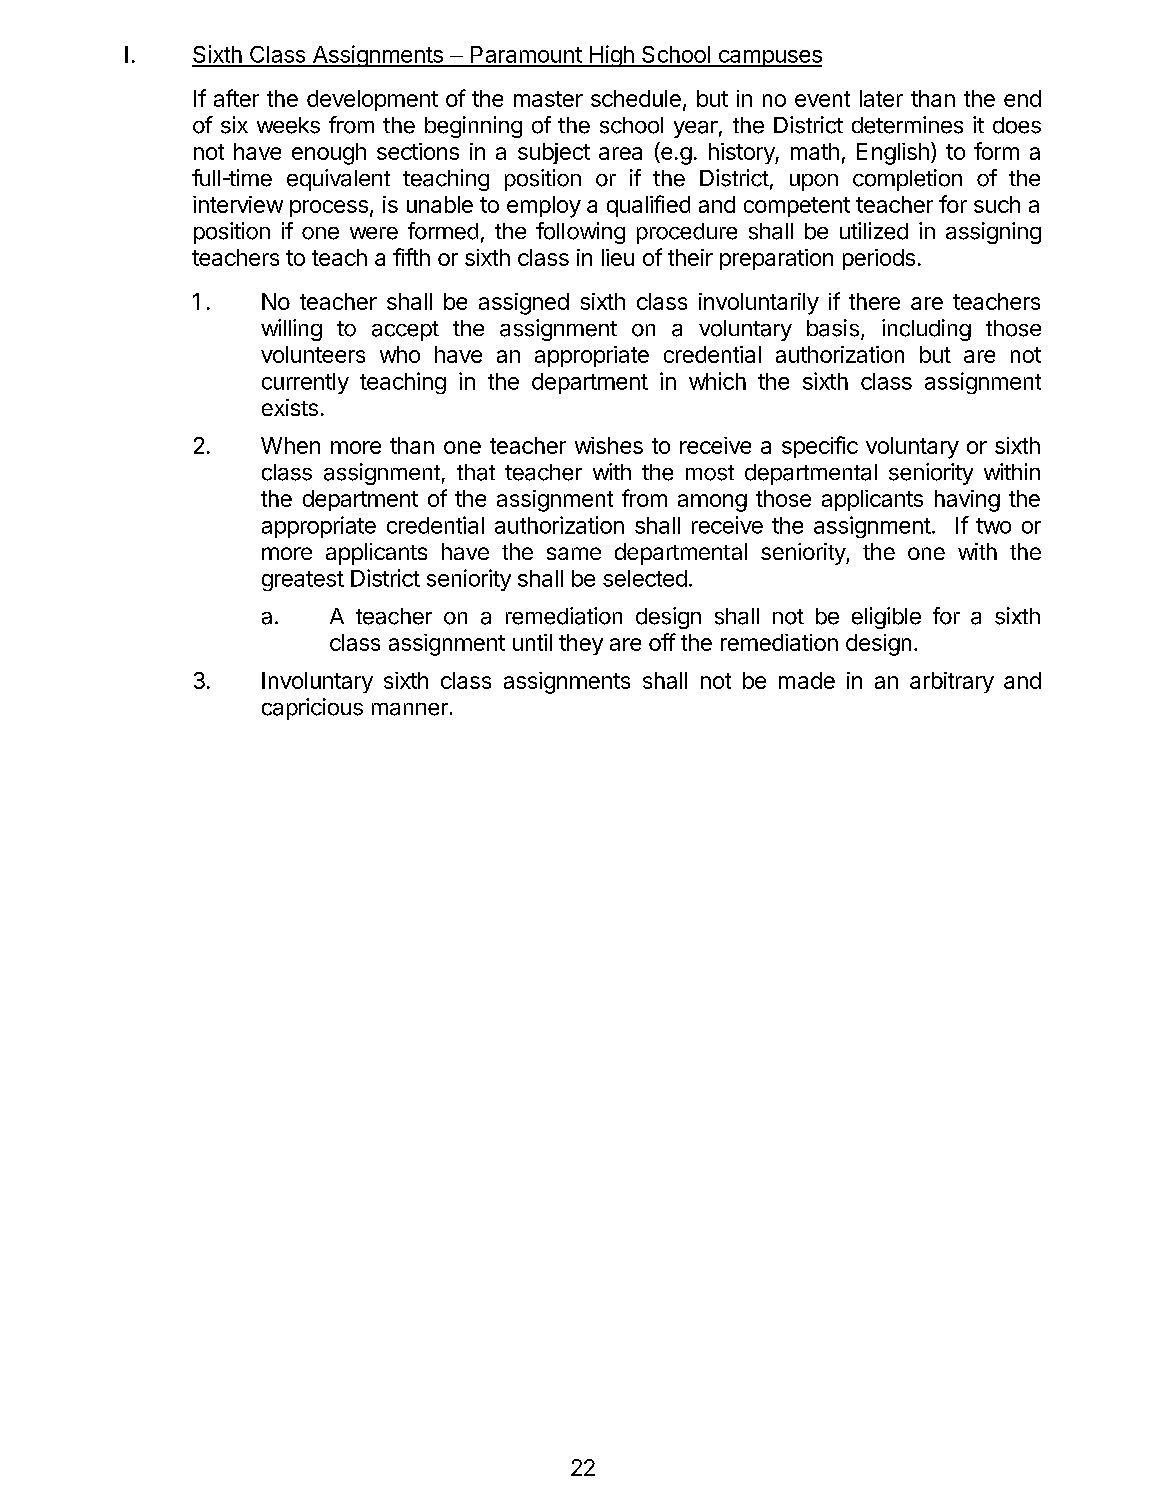 The width and height of the screenshot is (1165, 1508). What do you see at coordinates (717, 381) in the screenshot?
I see `which` at bounding box center [717, 381].
